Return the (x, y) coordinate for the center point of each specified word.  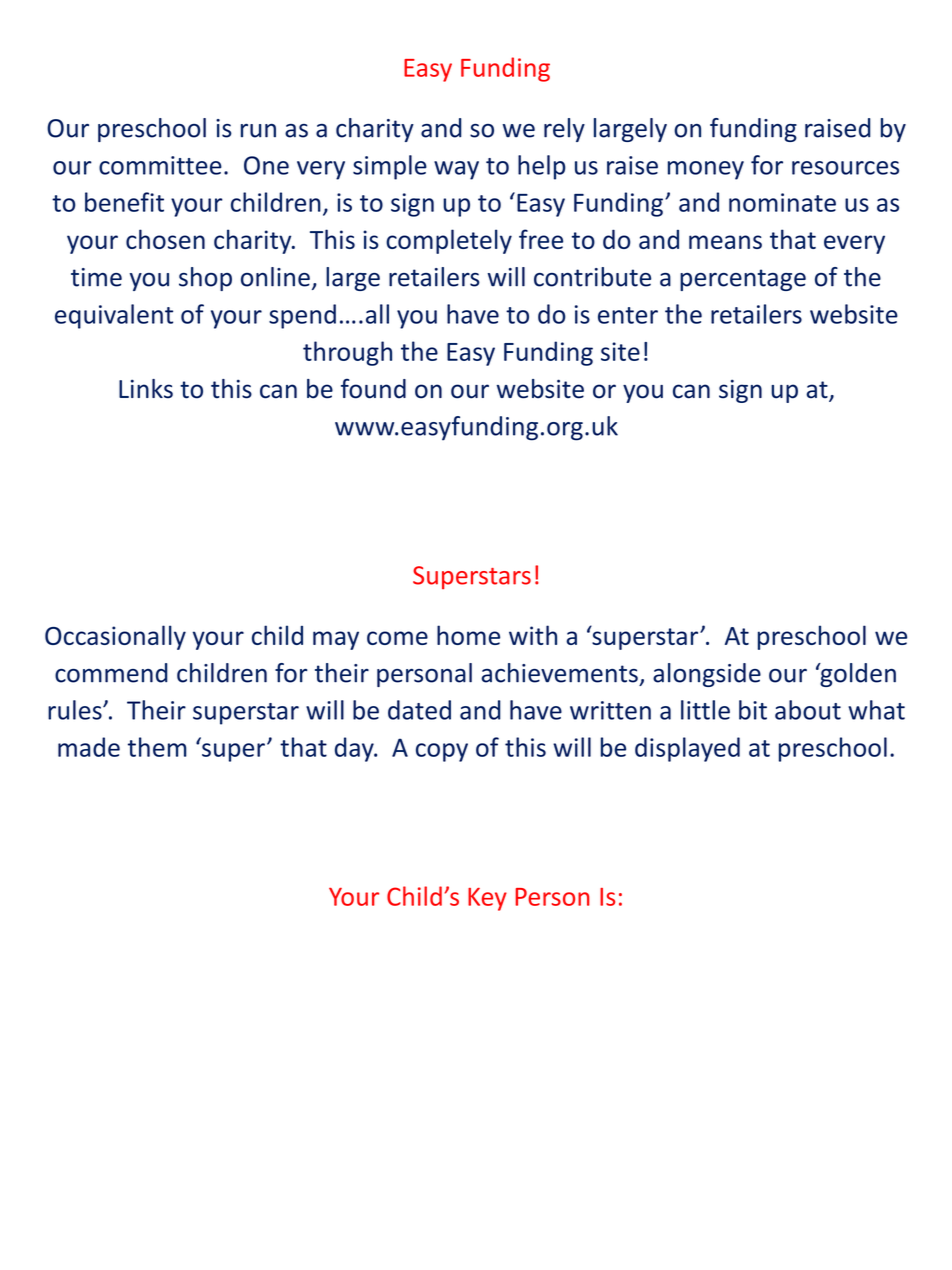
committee (160, 165)
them (157, 747)
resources (845, 168)
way (456, 170)
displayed (687, 749)
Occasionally (115, 637)
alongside (707, 675)
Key (487, 899)
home (468, 635)
